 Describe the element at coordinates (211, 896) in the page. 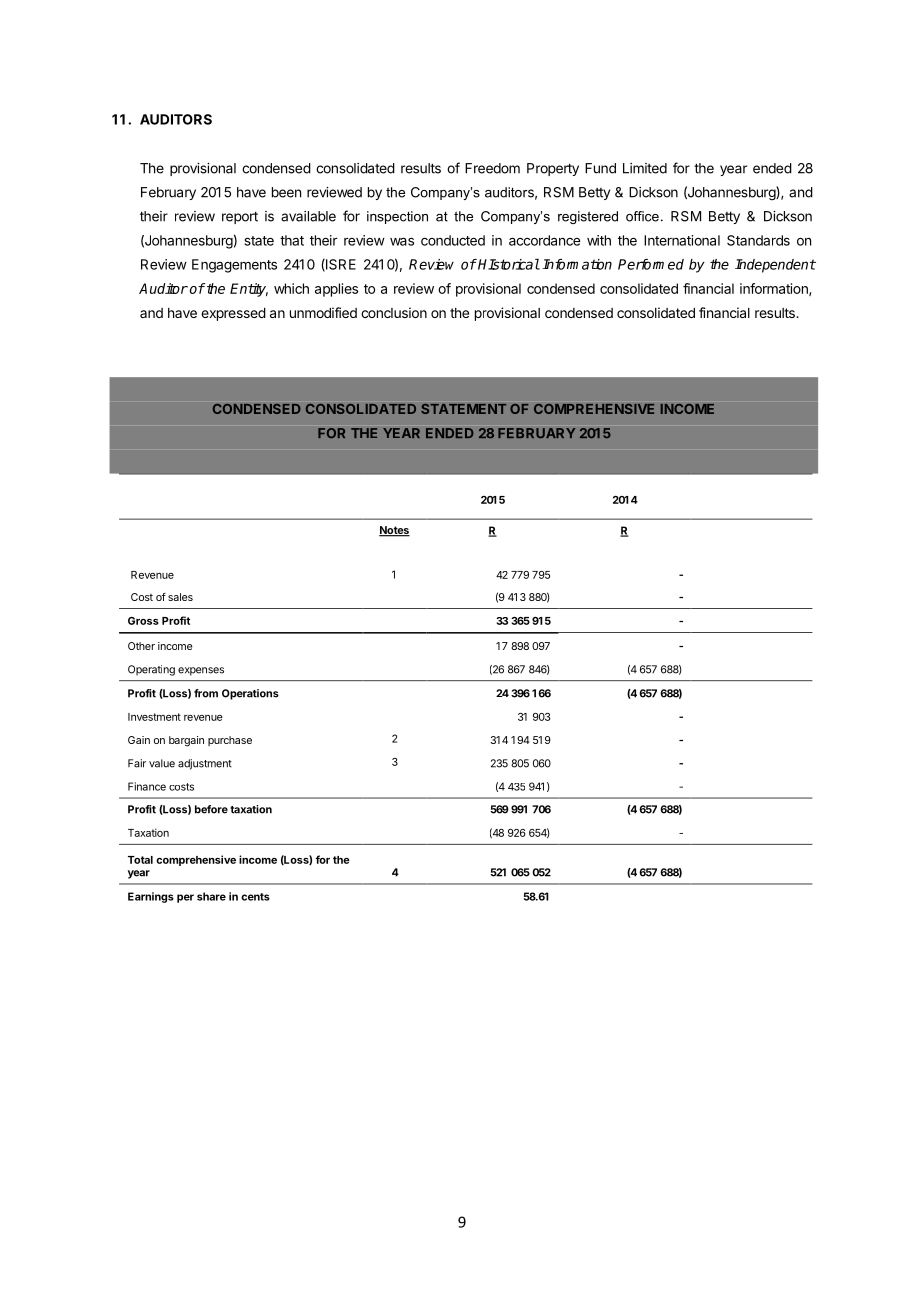

I see `share` at that location.
